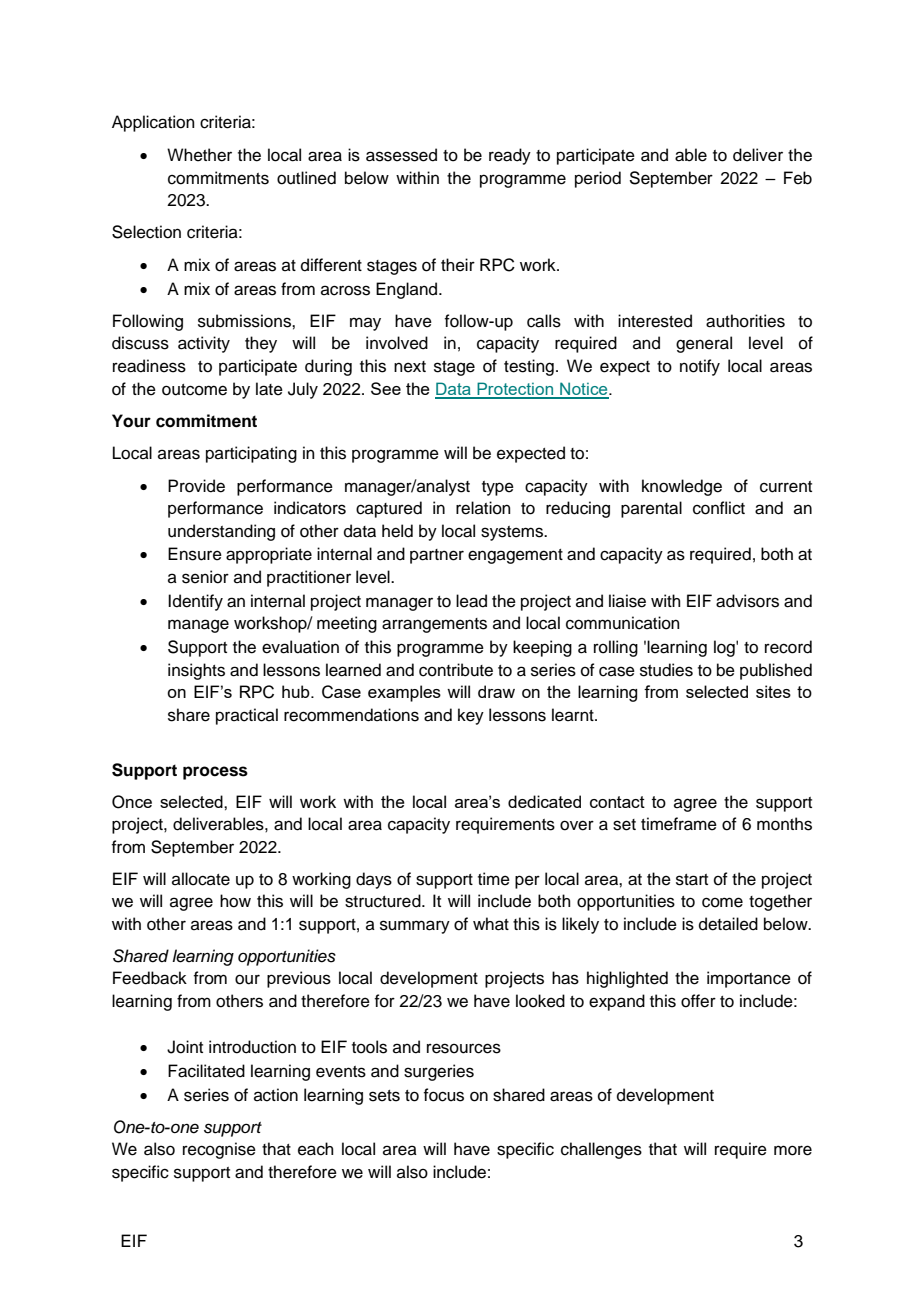  Describe the element at coordinates (510, 156) in the image. I see `ready` at that location.
